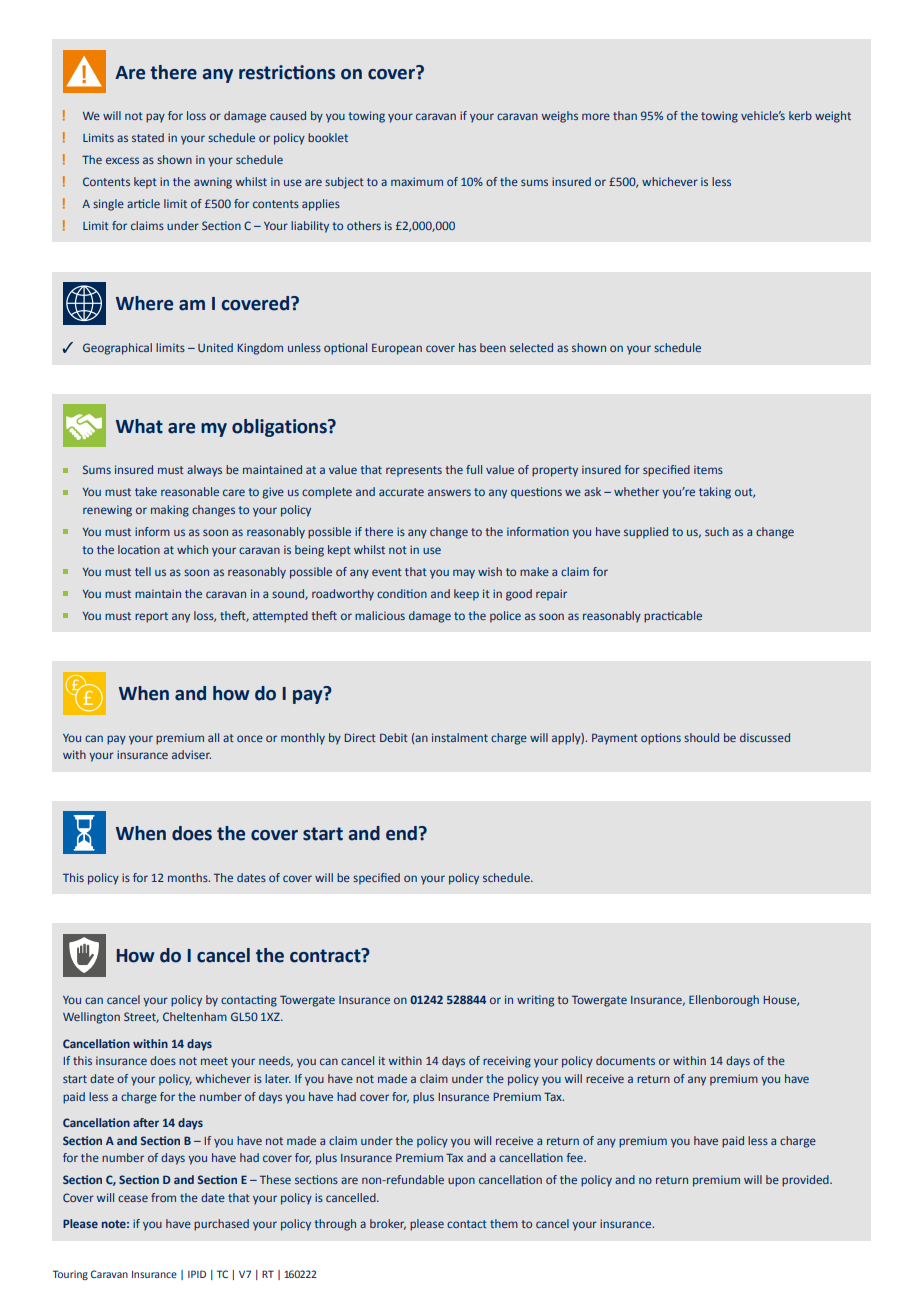 Image resolution: width=924 pixels, height=1308 pixels. I want to click on months, so click(189, 877).
